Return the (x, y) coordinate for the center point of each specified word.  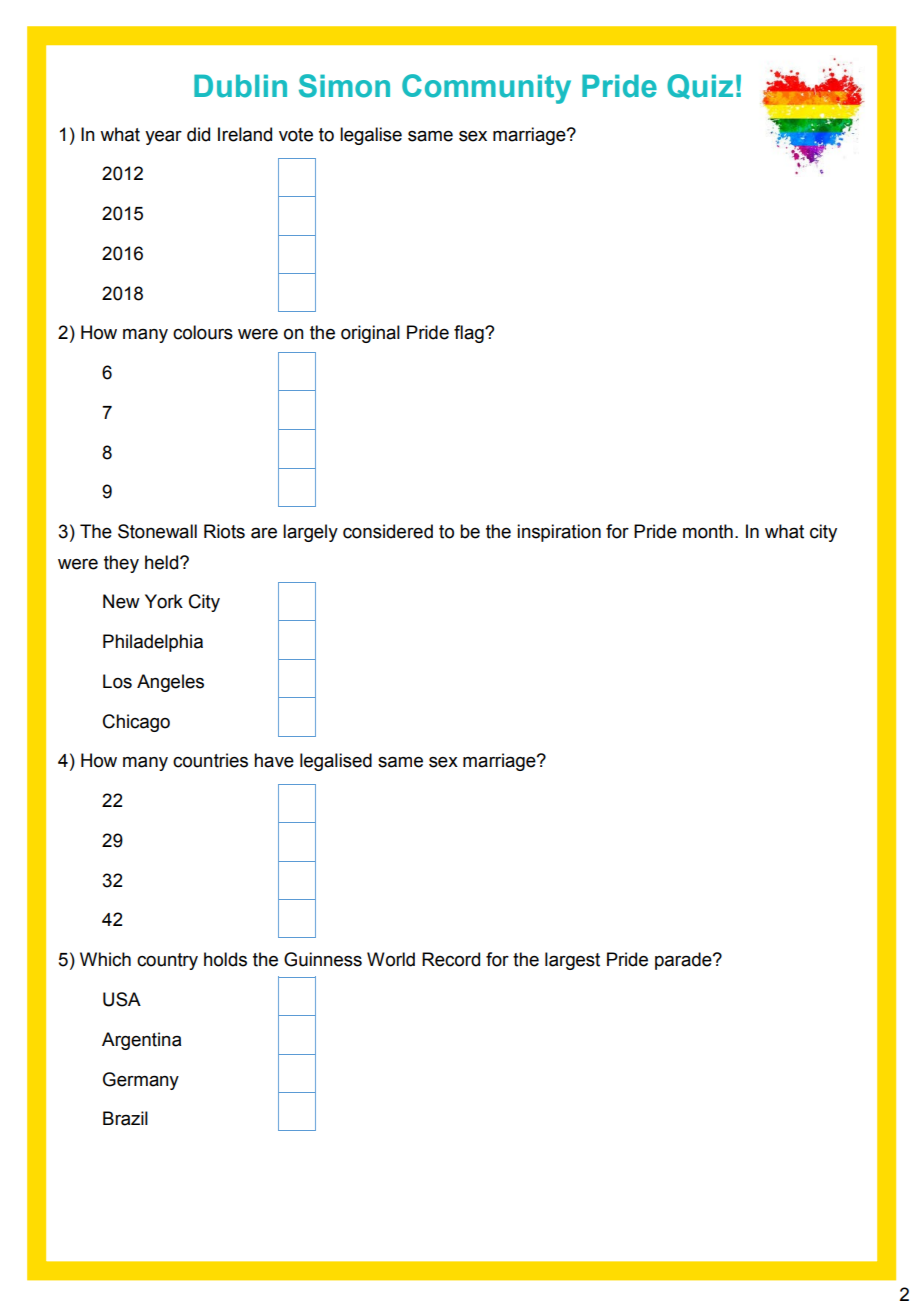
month (708, 531)
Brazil (125, 1118)
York (164, 601)
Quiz (700, 86)
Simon (344, 86)
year (163, 138)
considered (388, 531)
